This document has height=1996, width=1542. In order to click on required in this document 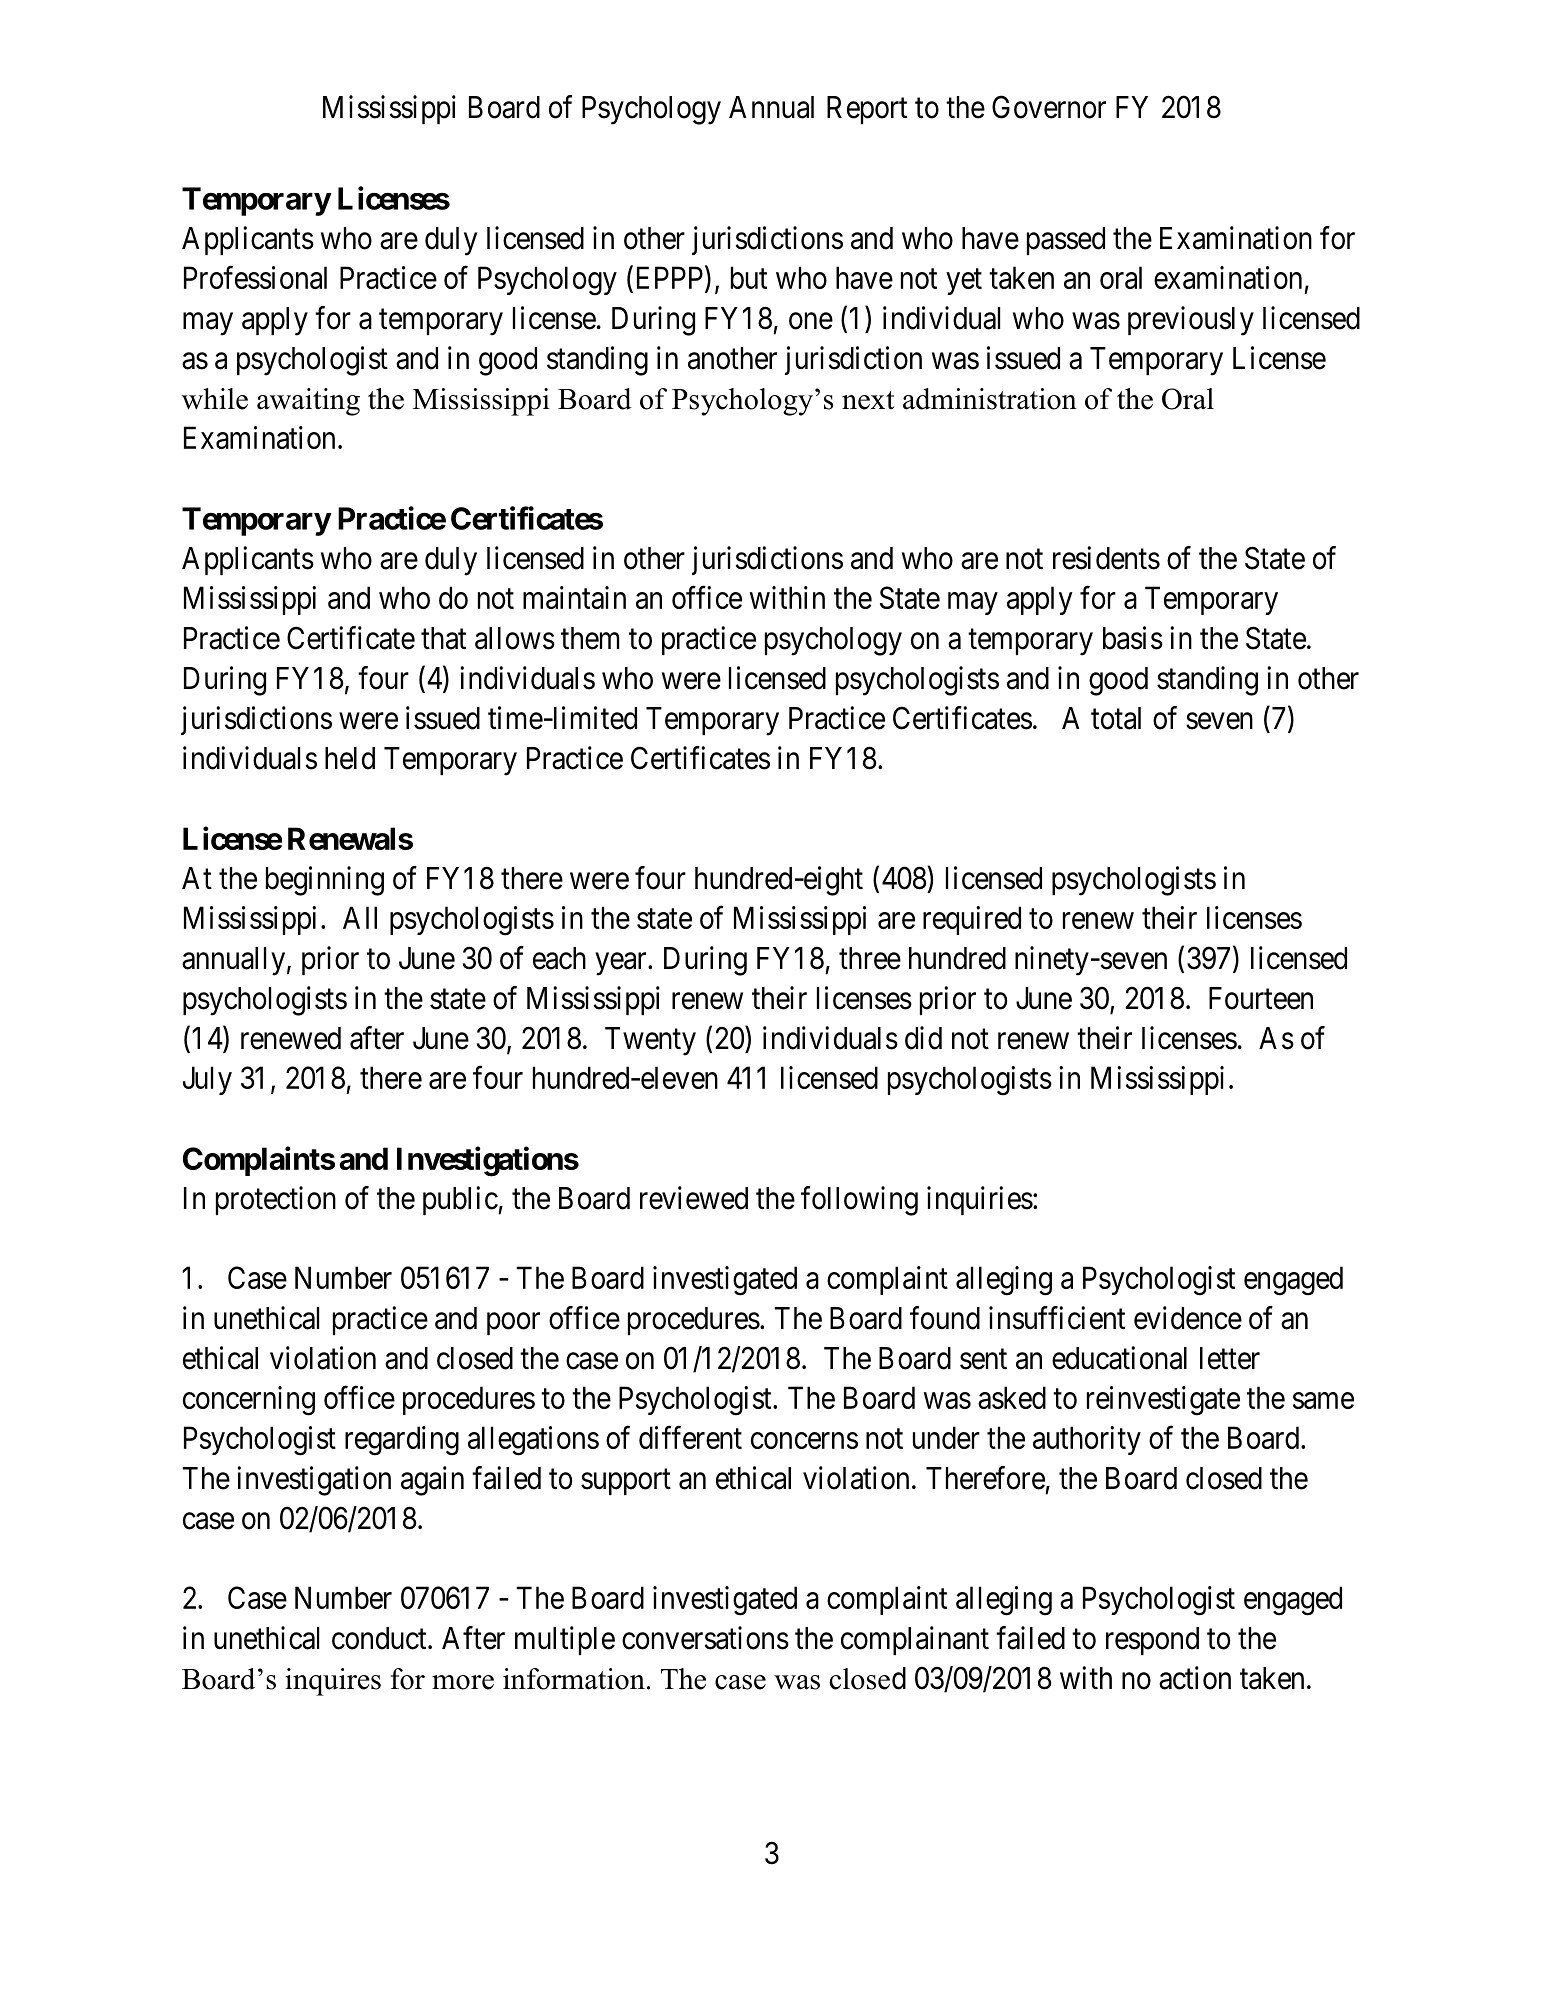, I will do `click(972, 920)`.
